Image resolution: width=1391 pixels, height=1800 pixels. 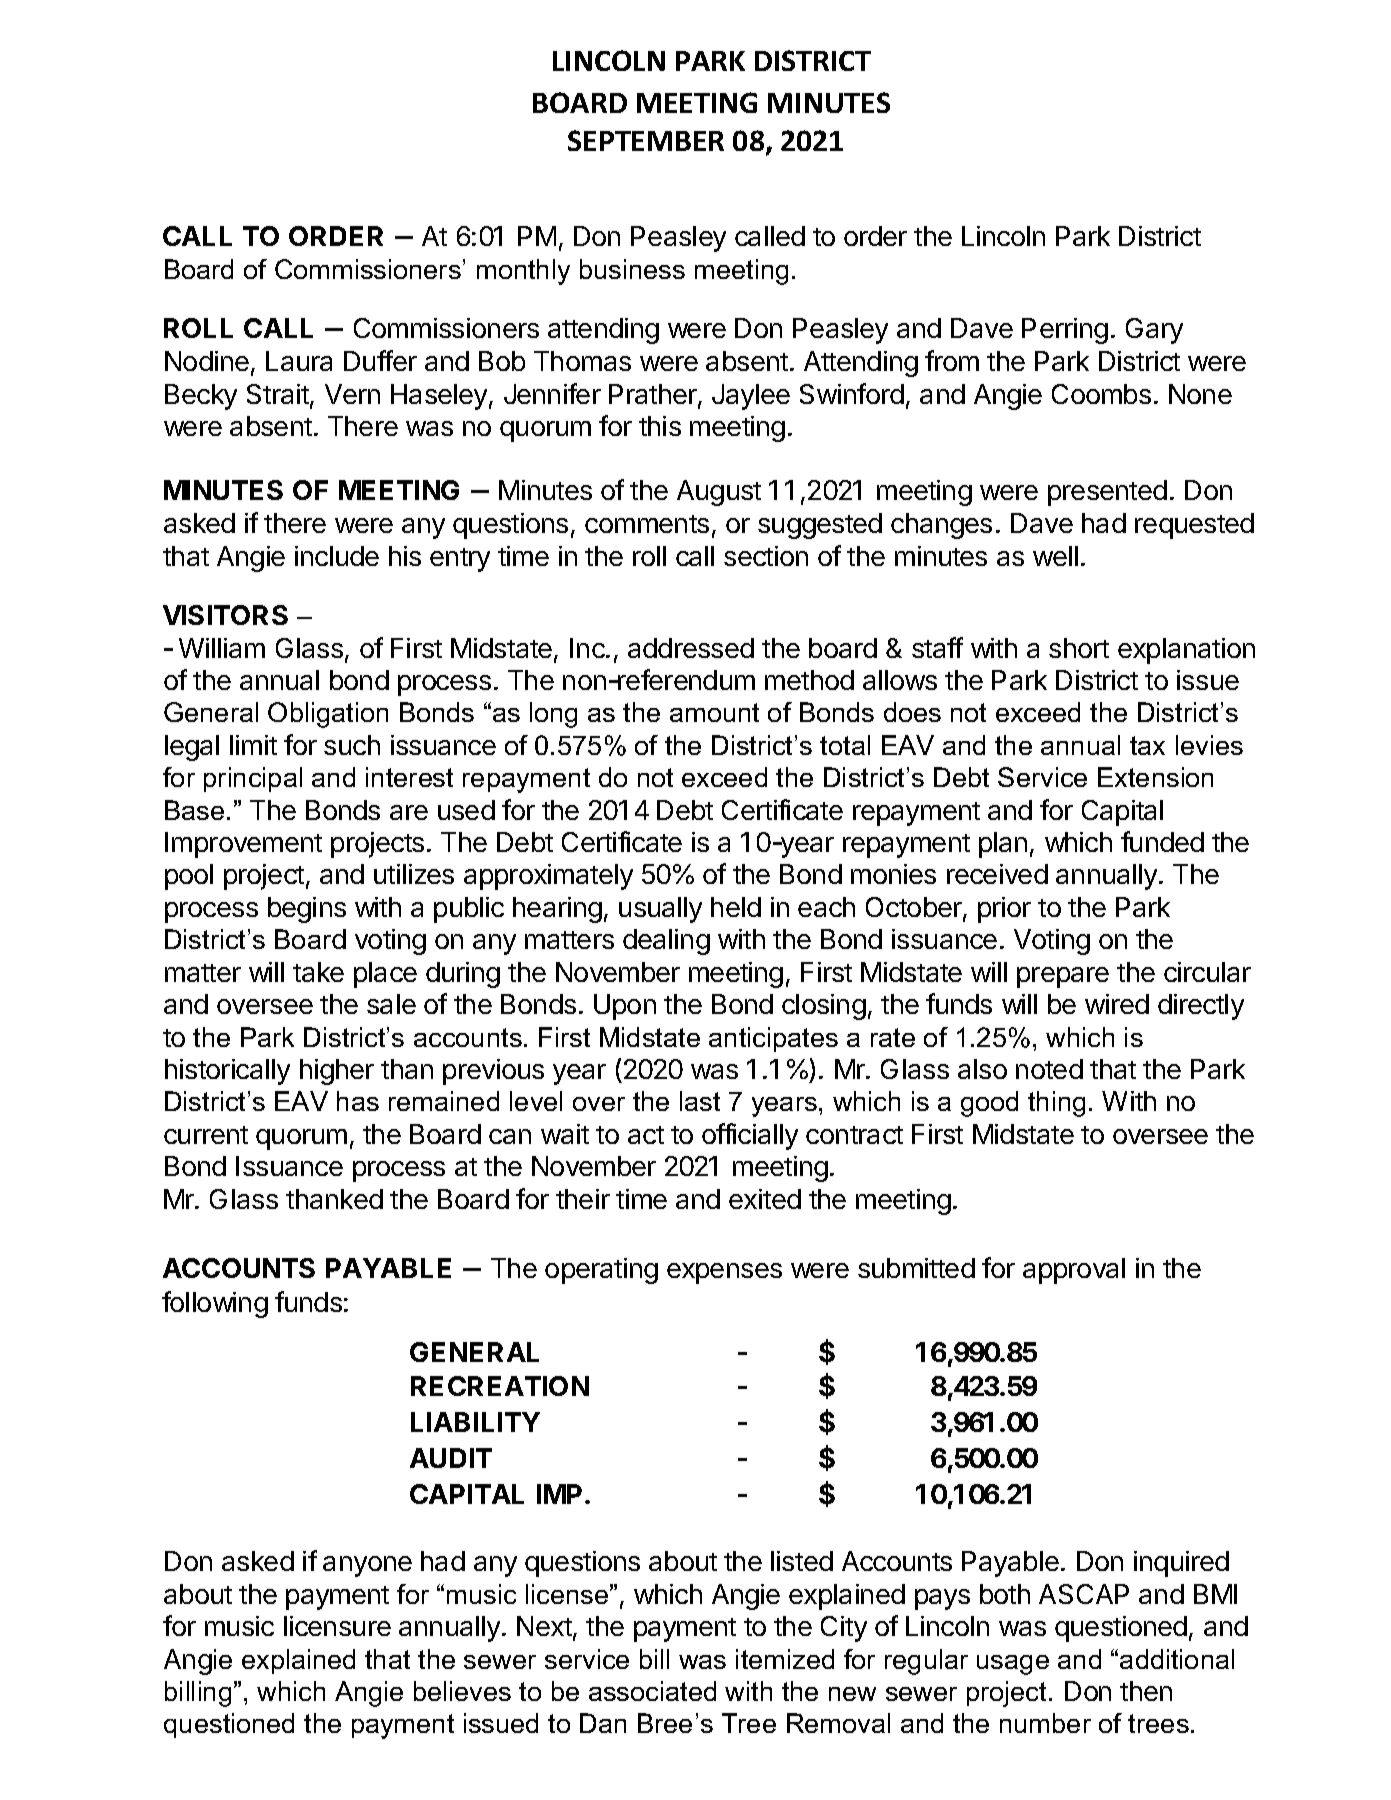 I want to click on SEPTEMBER, so click(x=646, y=140).
